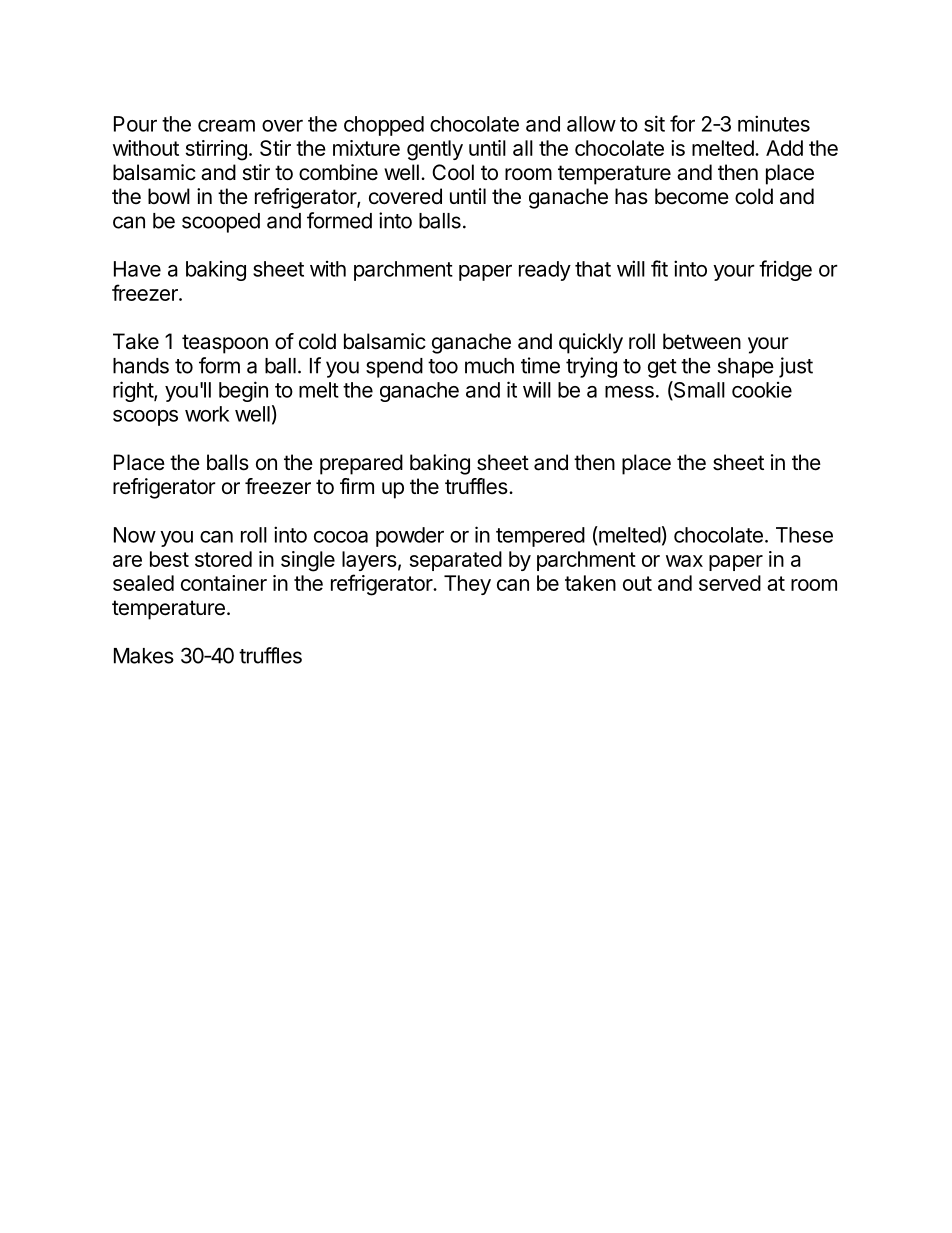 The height and width of the screenshot is (1233, 952). I want to click on Makes, so click(144, 656).
